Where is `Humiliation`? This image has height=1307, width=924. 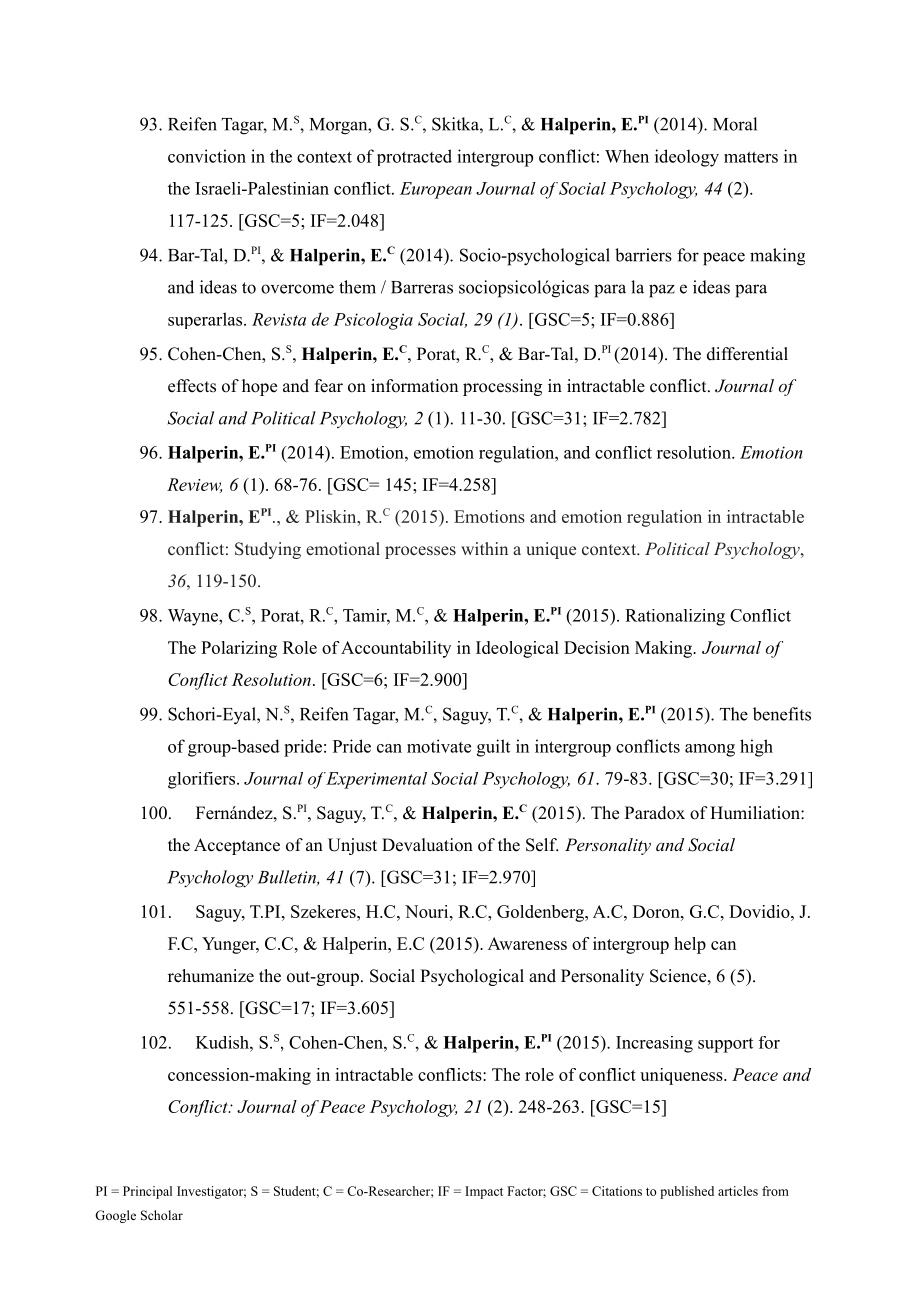
Humiliation is located at coordinates (756, 812).
